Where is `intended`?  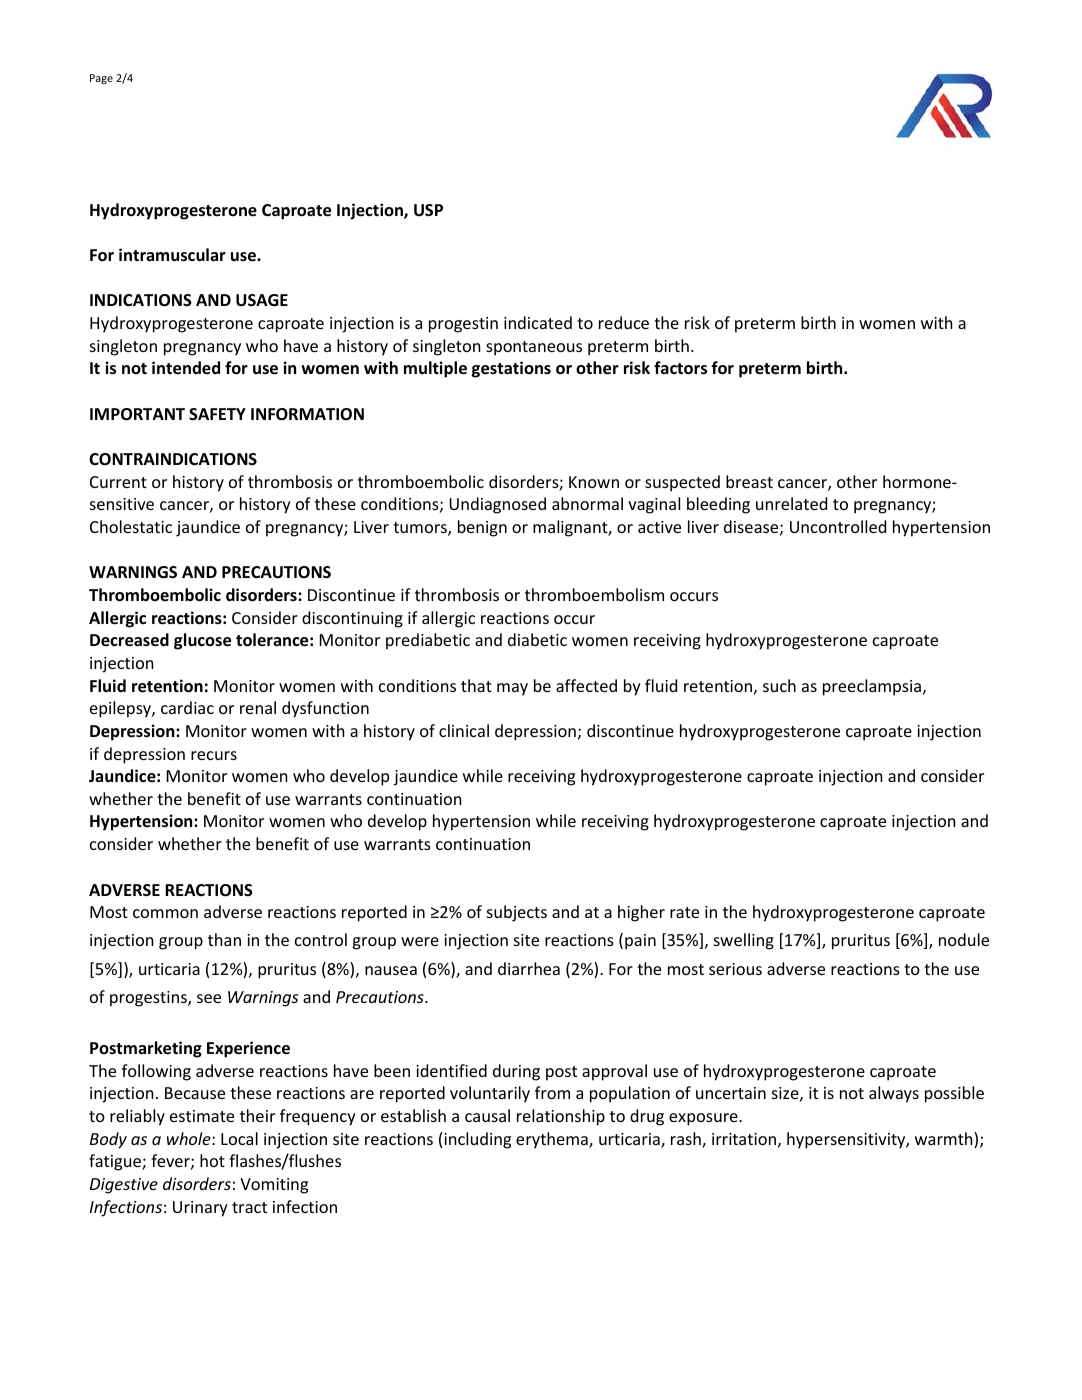
intended is located at coordinates (186, 368).
